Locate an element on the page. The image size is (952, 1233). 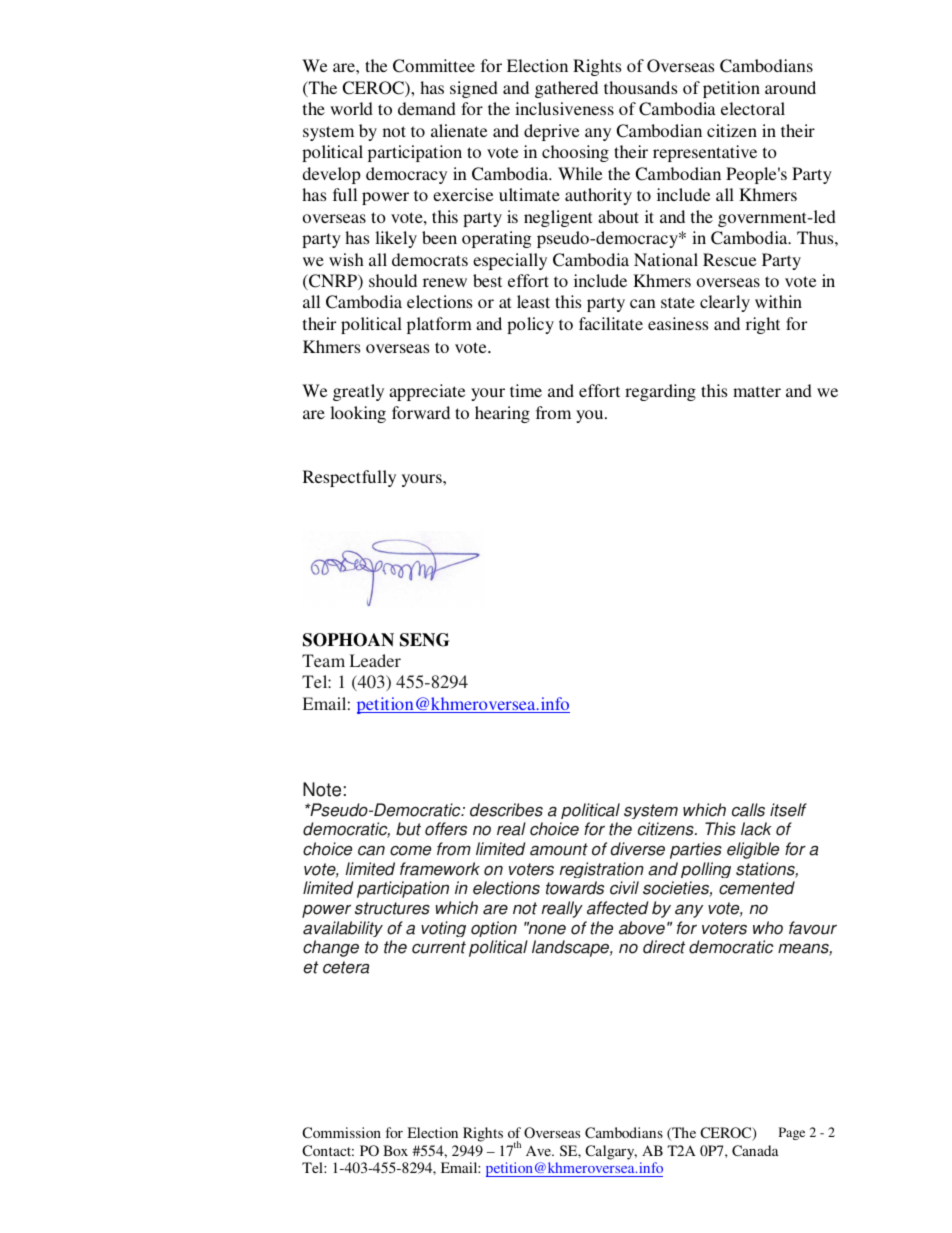
calls is located at coordinates (748, 810).
